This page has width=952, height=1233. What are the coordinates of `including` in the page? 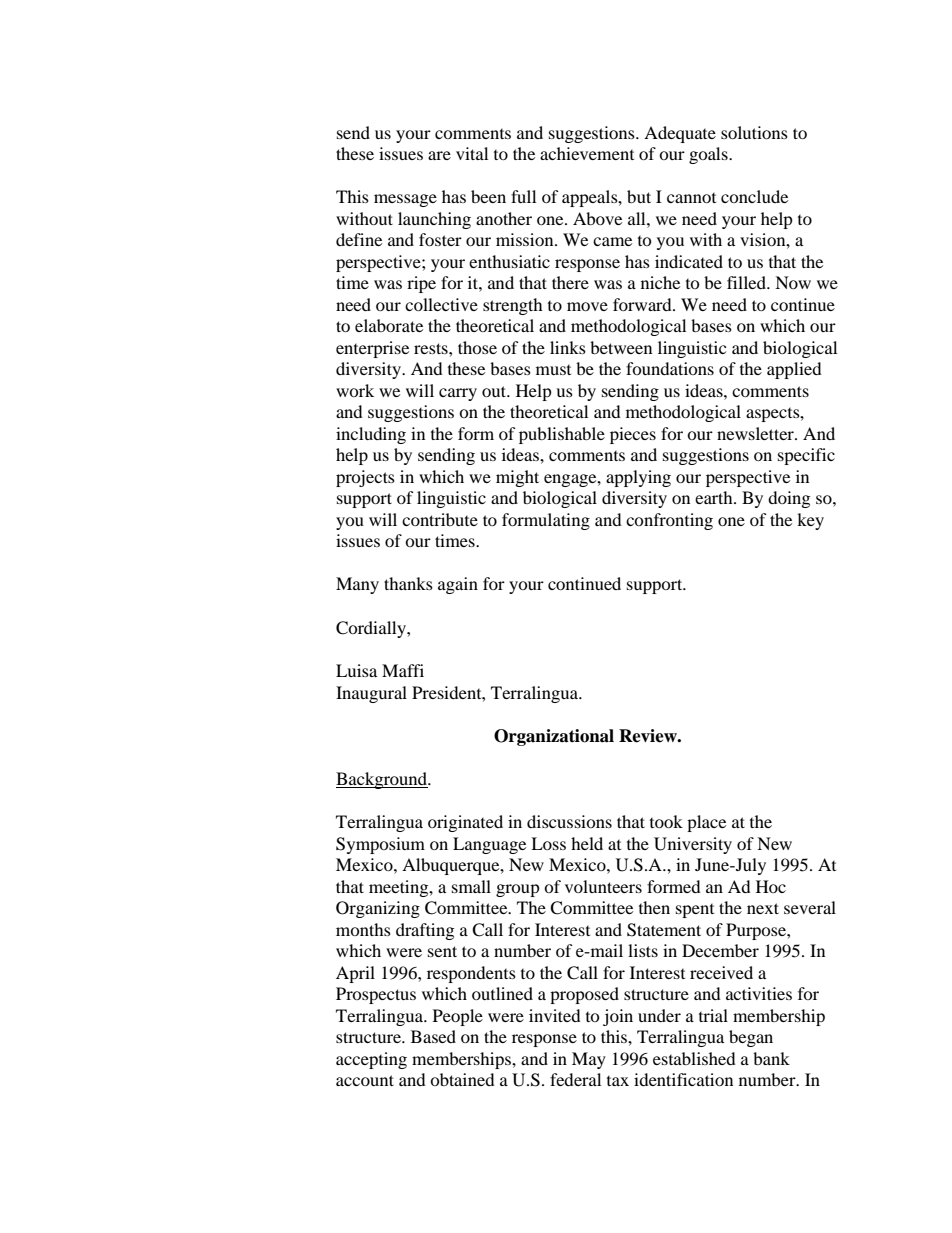 It's located at (371, 435).
